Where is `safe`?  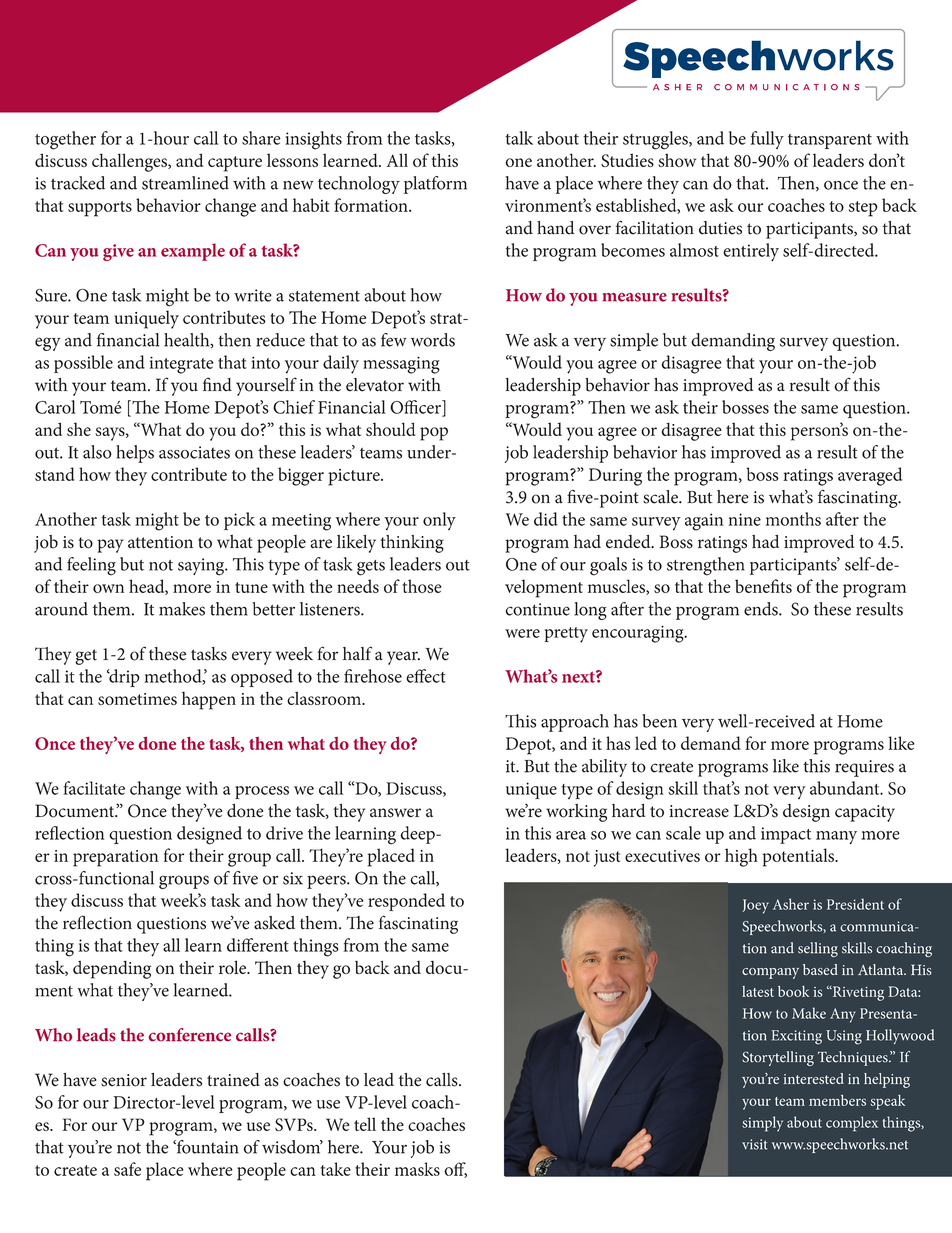 safe is located at coordinates (127, 1169).
